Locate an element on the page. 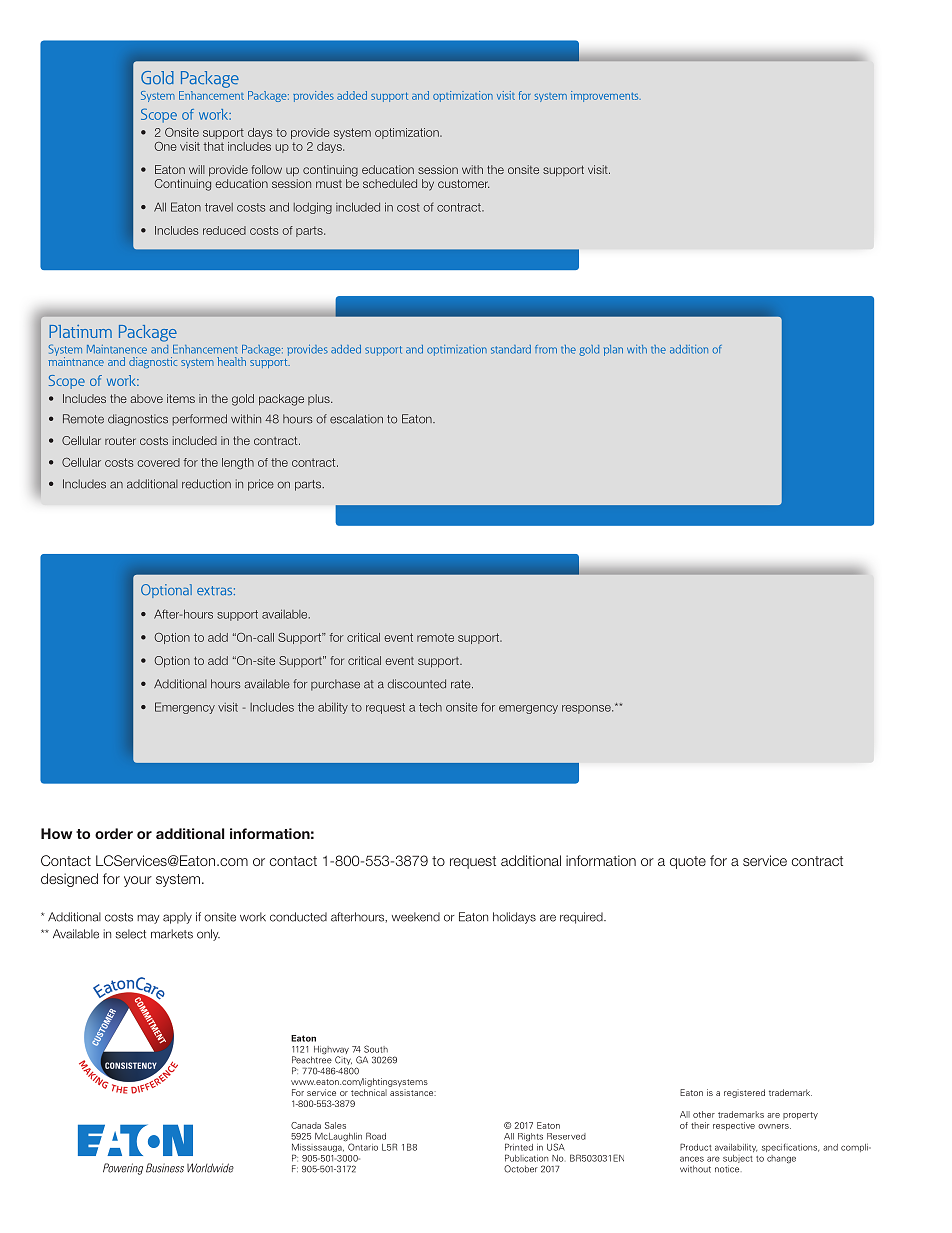 Image resolution: width=952 pixels, height=1233 pixels. Canada is located at coordinates (306, 1125).
